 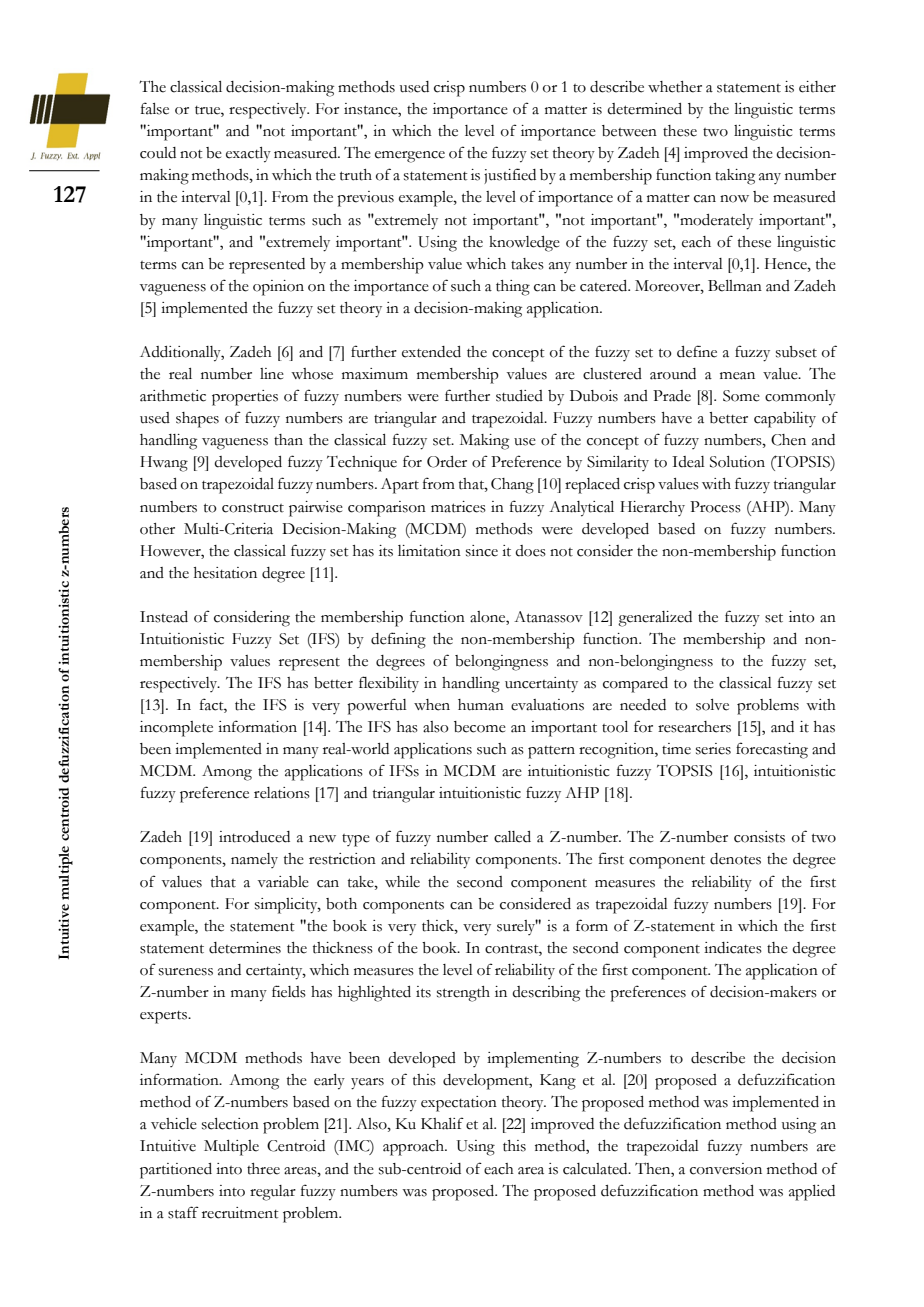 I want to click on called, so click(x=512, y=837).
